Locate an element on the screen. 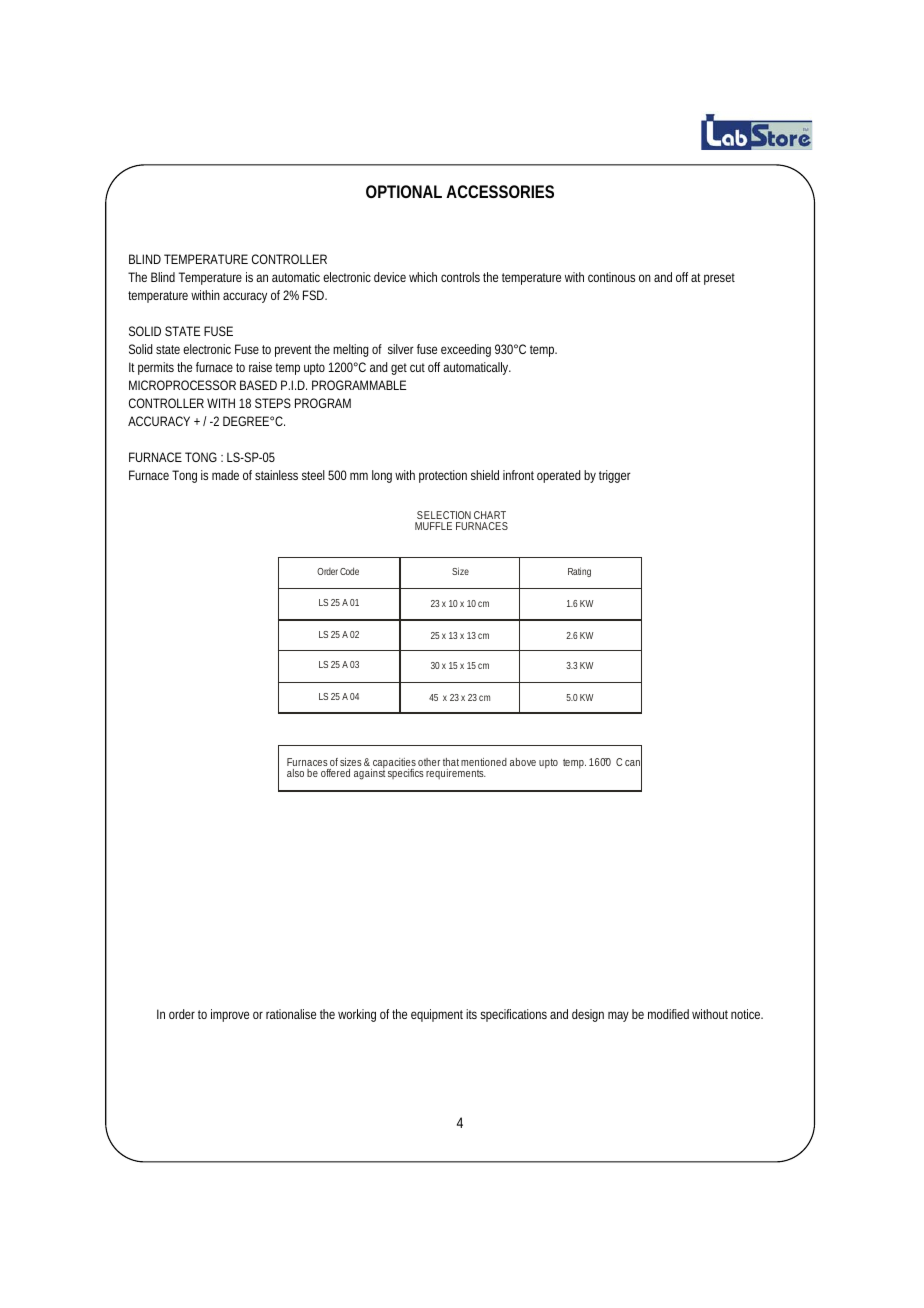 The height and width of the screenshot is (1308, 924). modified is located at coordinates (668, 1014).
